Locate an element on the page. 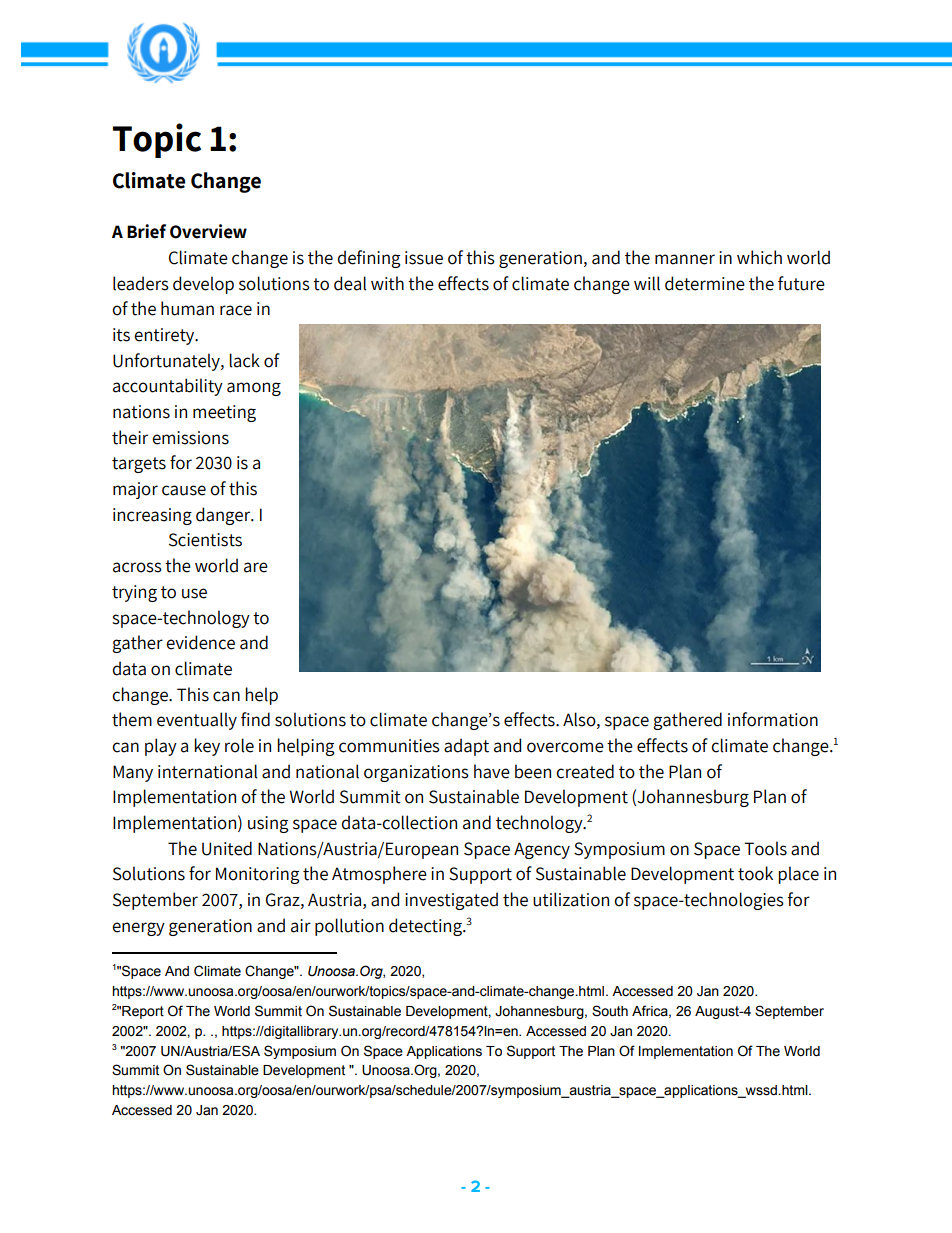  determine is located at coordinates (705, 283).
